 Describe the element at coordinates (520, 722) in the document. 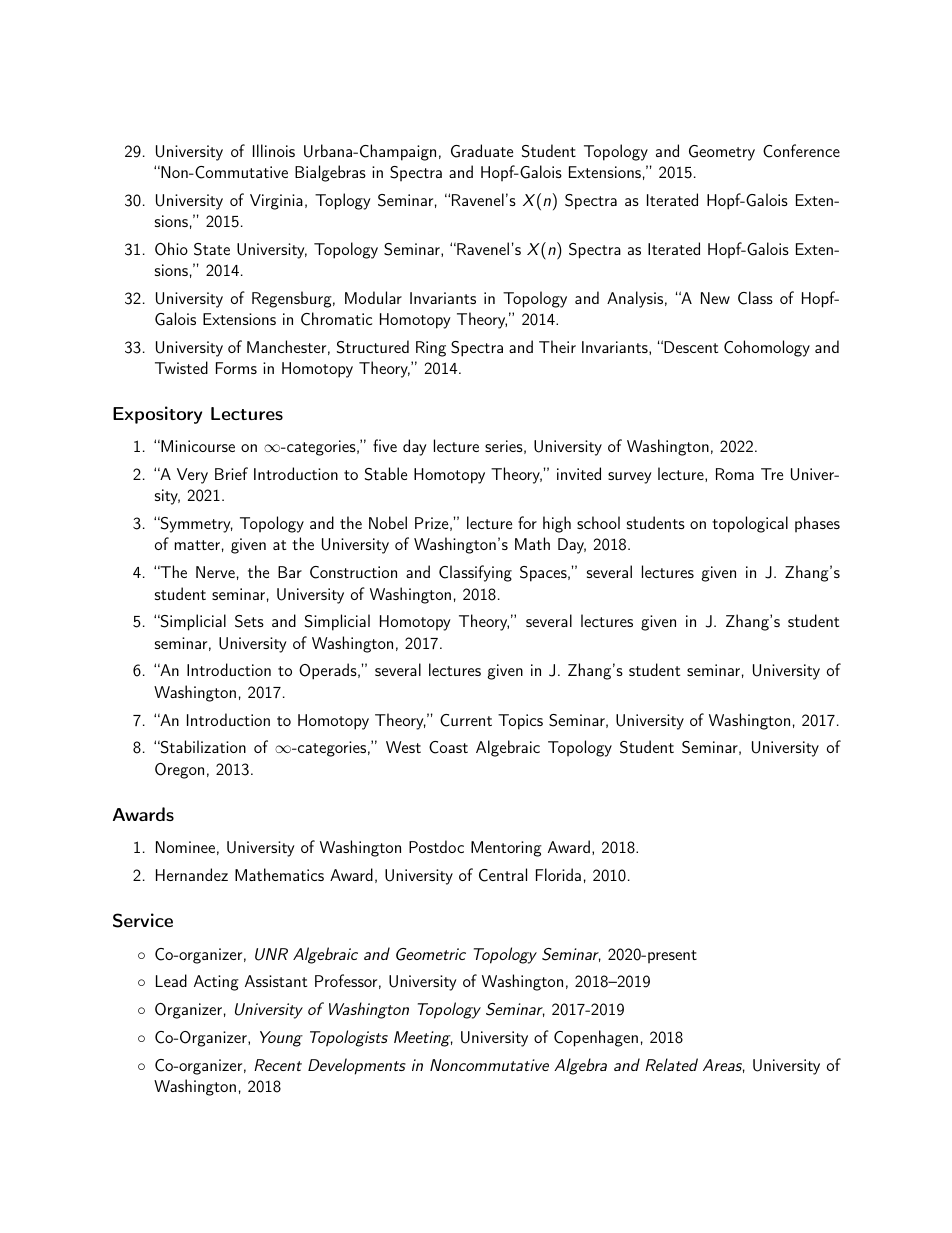

I see `Topics` at that location.
